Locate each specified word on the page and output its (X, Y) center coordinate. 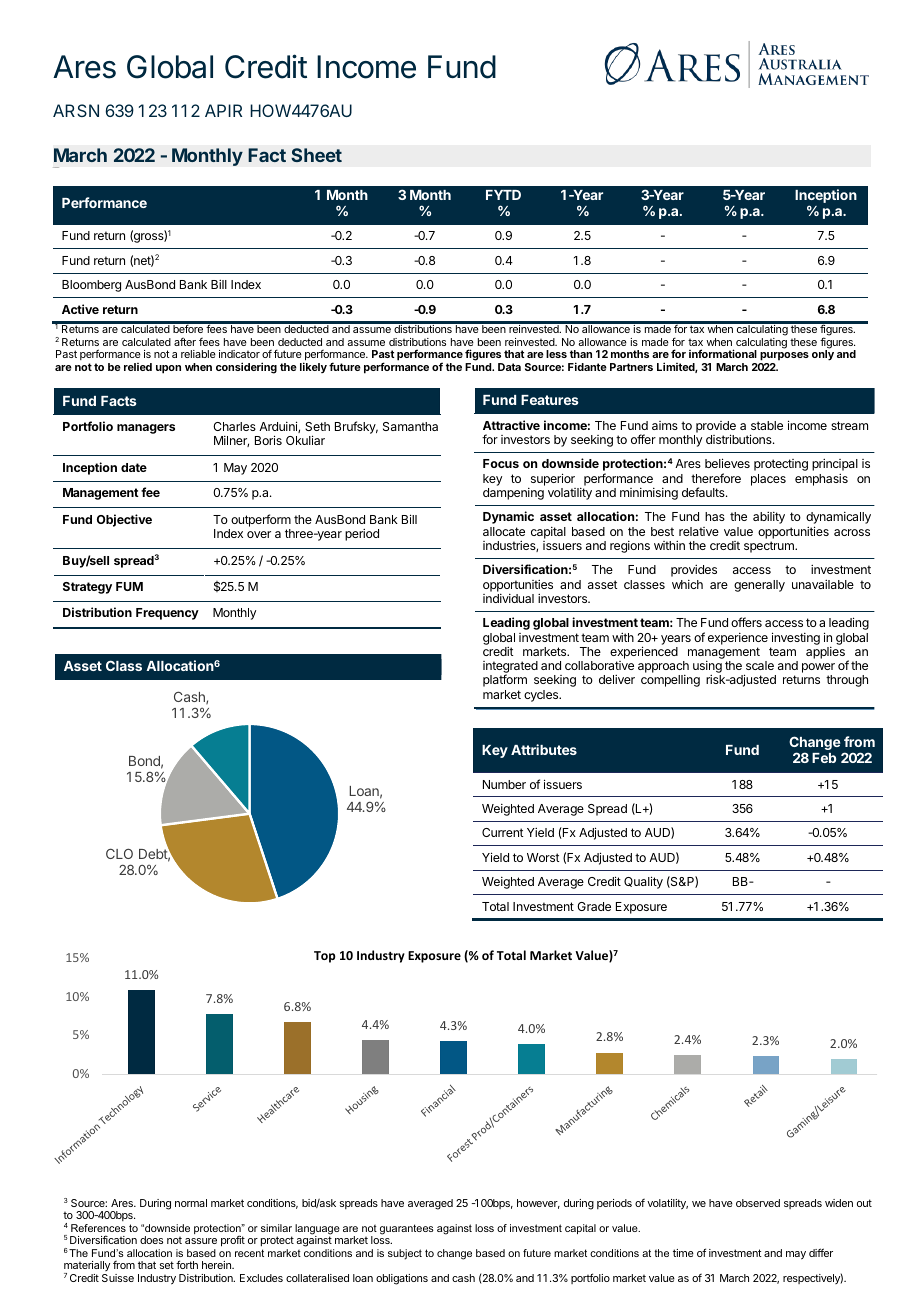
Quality (643, 882)
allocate (504, 531)
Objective (124, 520)
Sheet (316, 155)
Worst (543, 857)
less (556, 354)
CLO (119, 853)
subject (405, 1254)
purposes (784, 358)
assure (201, 1241)
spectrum (770, 547)
